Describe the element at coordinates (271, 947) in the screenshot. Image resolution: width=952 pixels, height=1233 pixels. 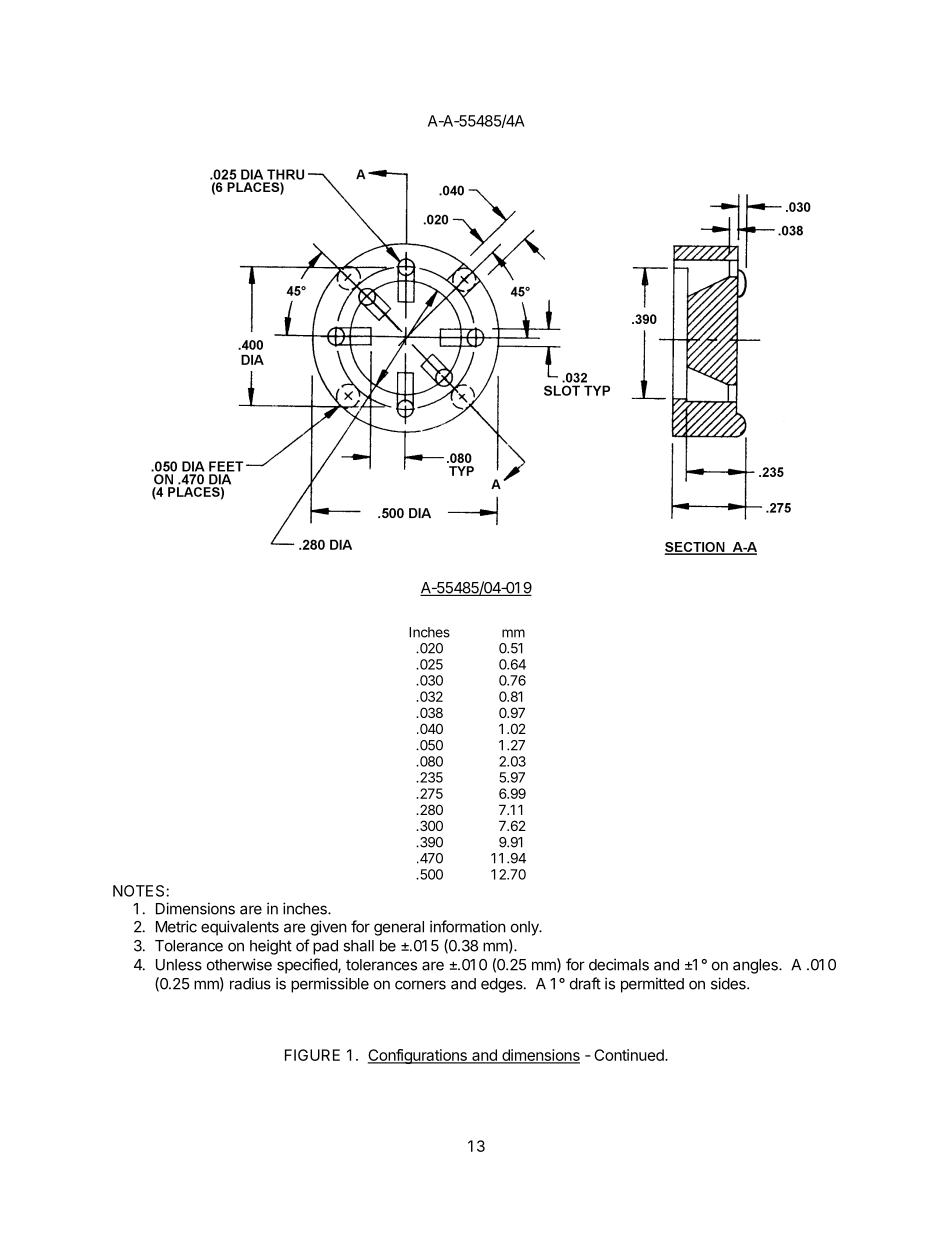
I see `height` at that location.
